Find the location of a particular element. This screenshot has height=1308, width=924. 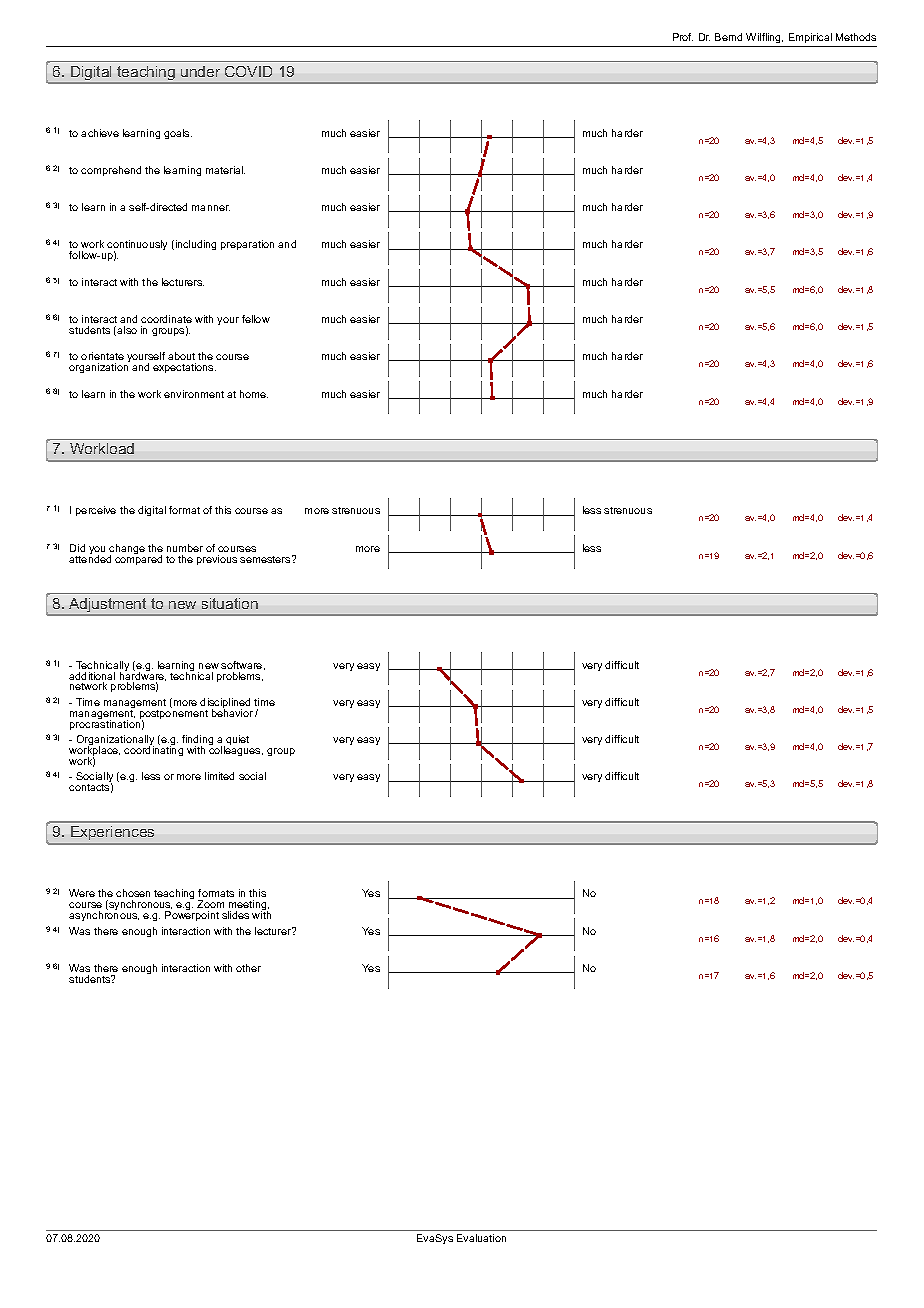

situation is located at coordinates (230, 603).
